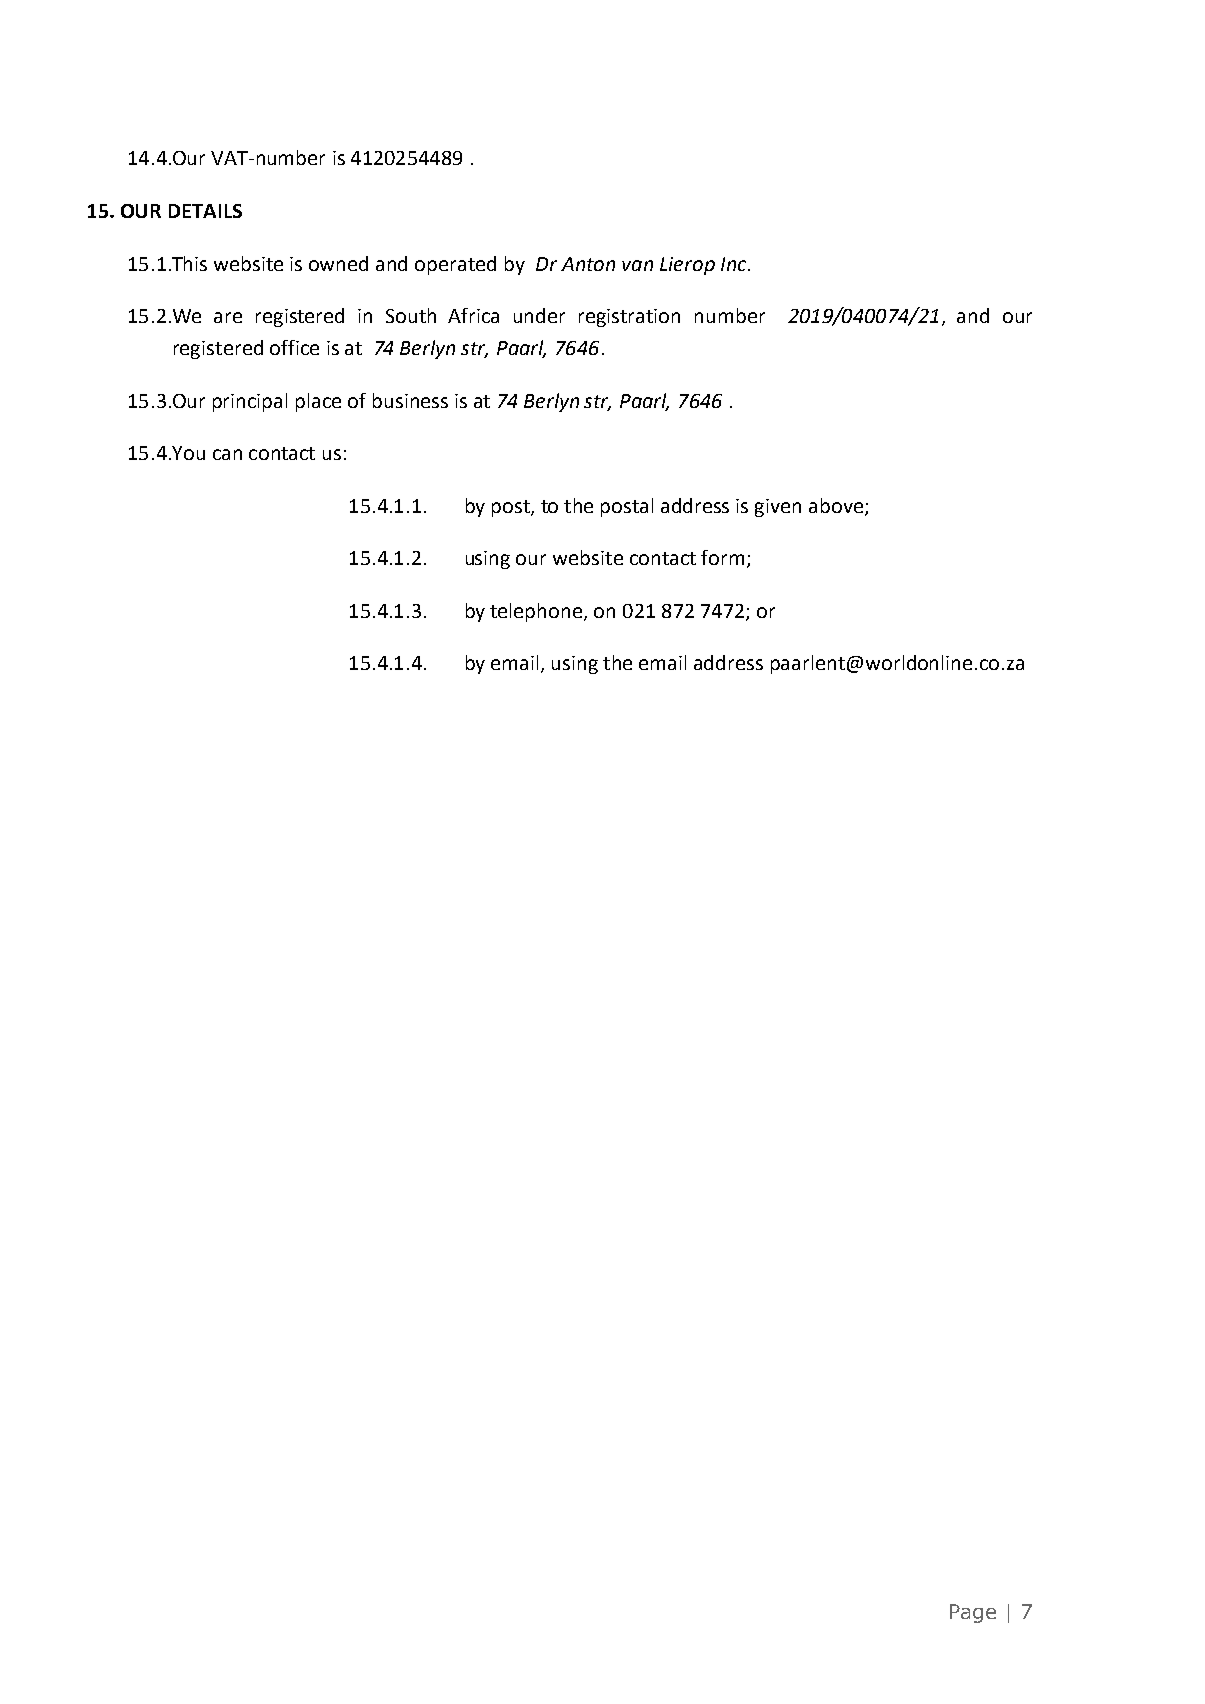  Describe the element at coordinates (637, 265) in the screenshot. I see `van` at that location.
